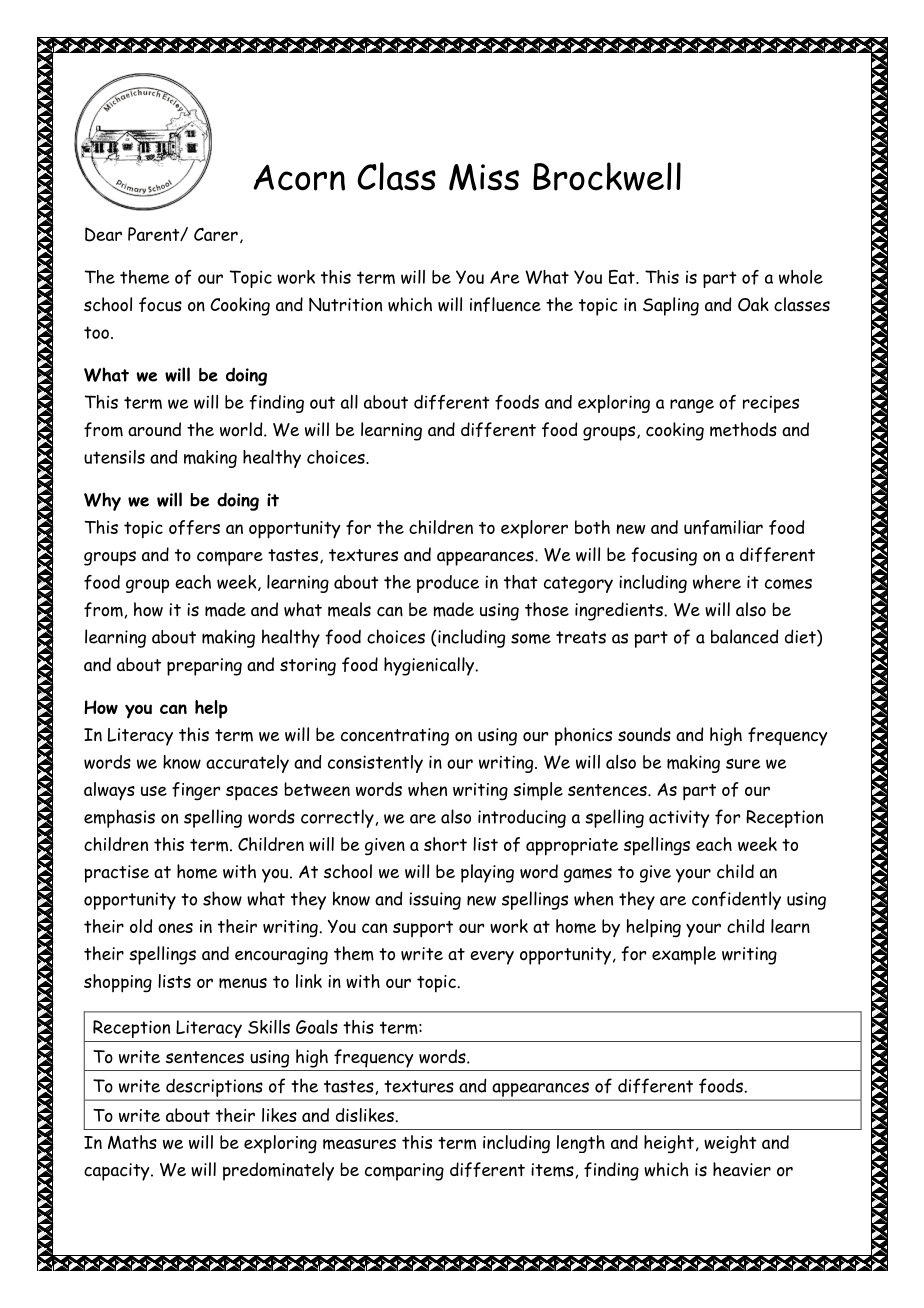 The height and width of the image is (1308, 924). What do you see at coordinates (801, 277) in the image?
I see `whole` at bounding box center [801, 277].
